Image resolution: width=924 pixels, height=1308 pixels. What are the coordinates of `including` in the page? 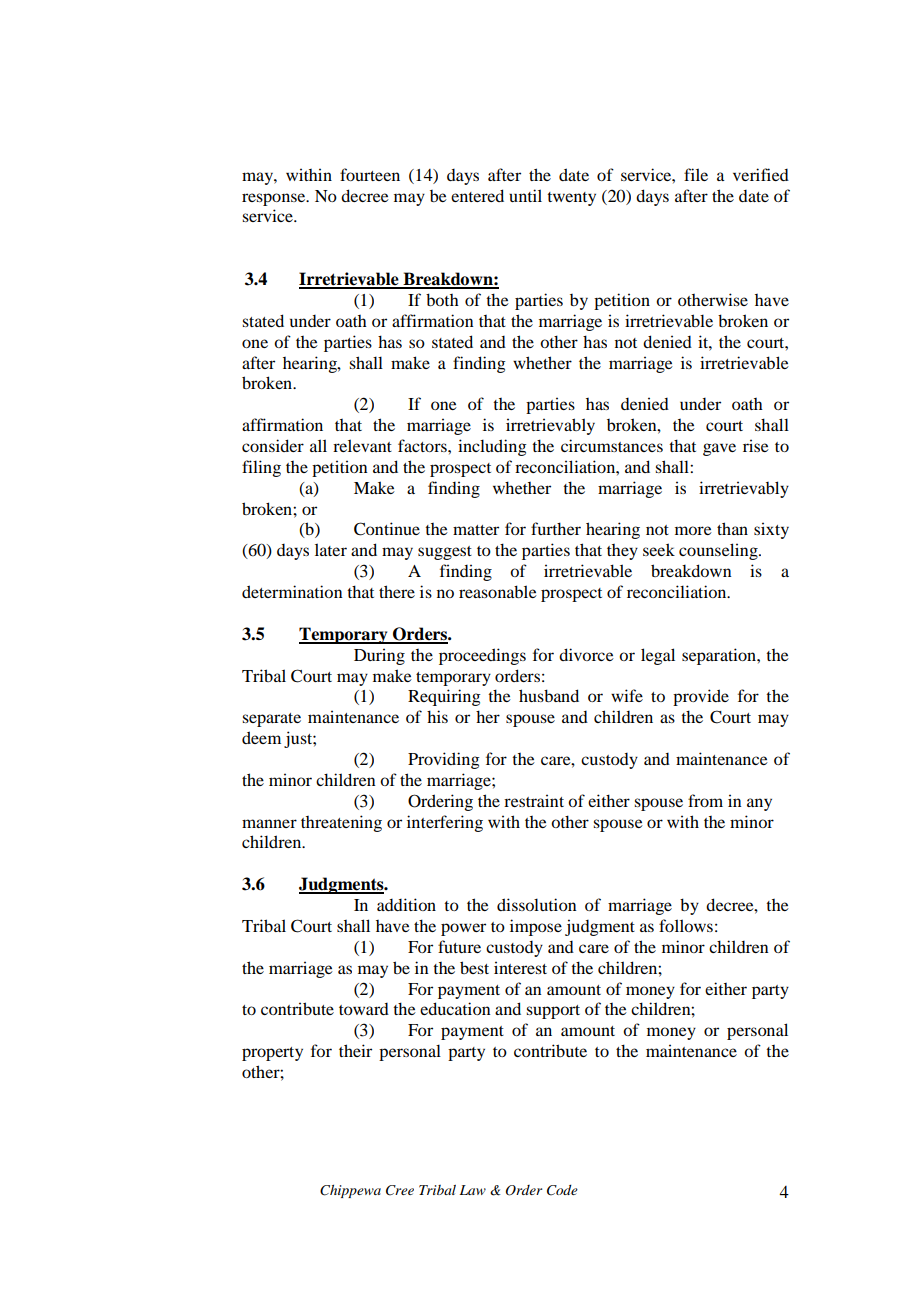 It's located at (492, 447).
